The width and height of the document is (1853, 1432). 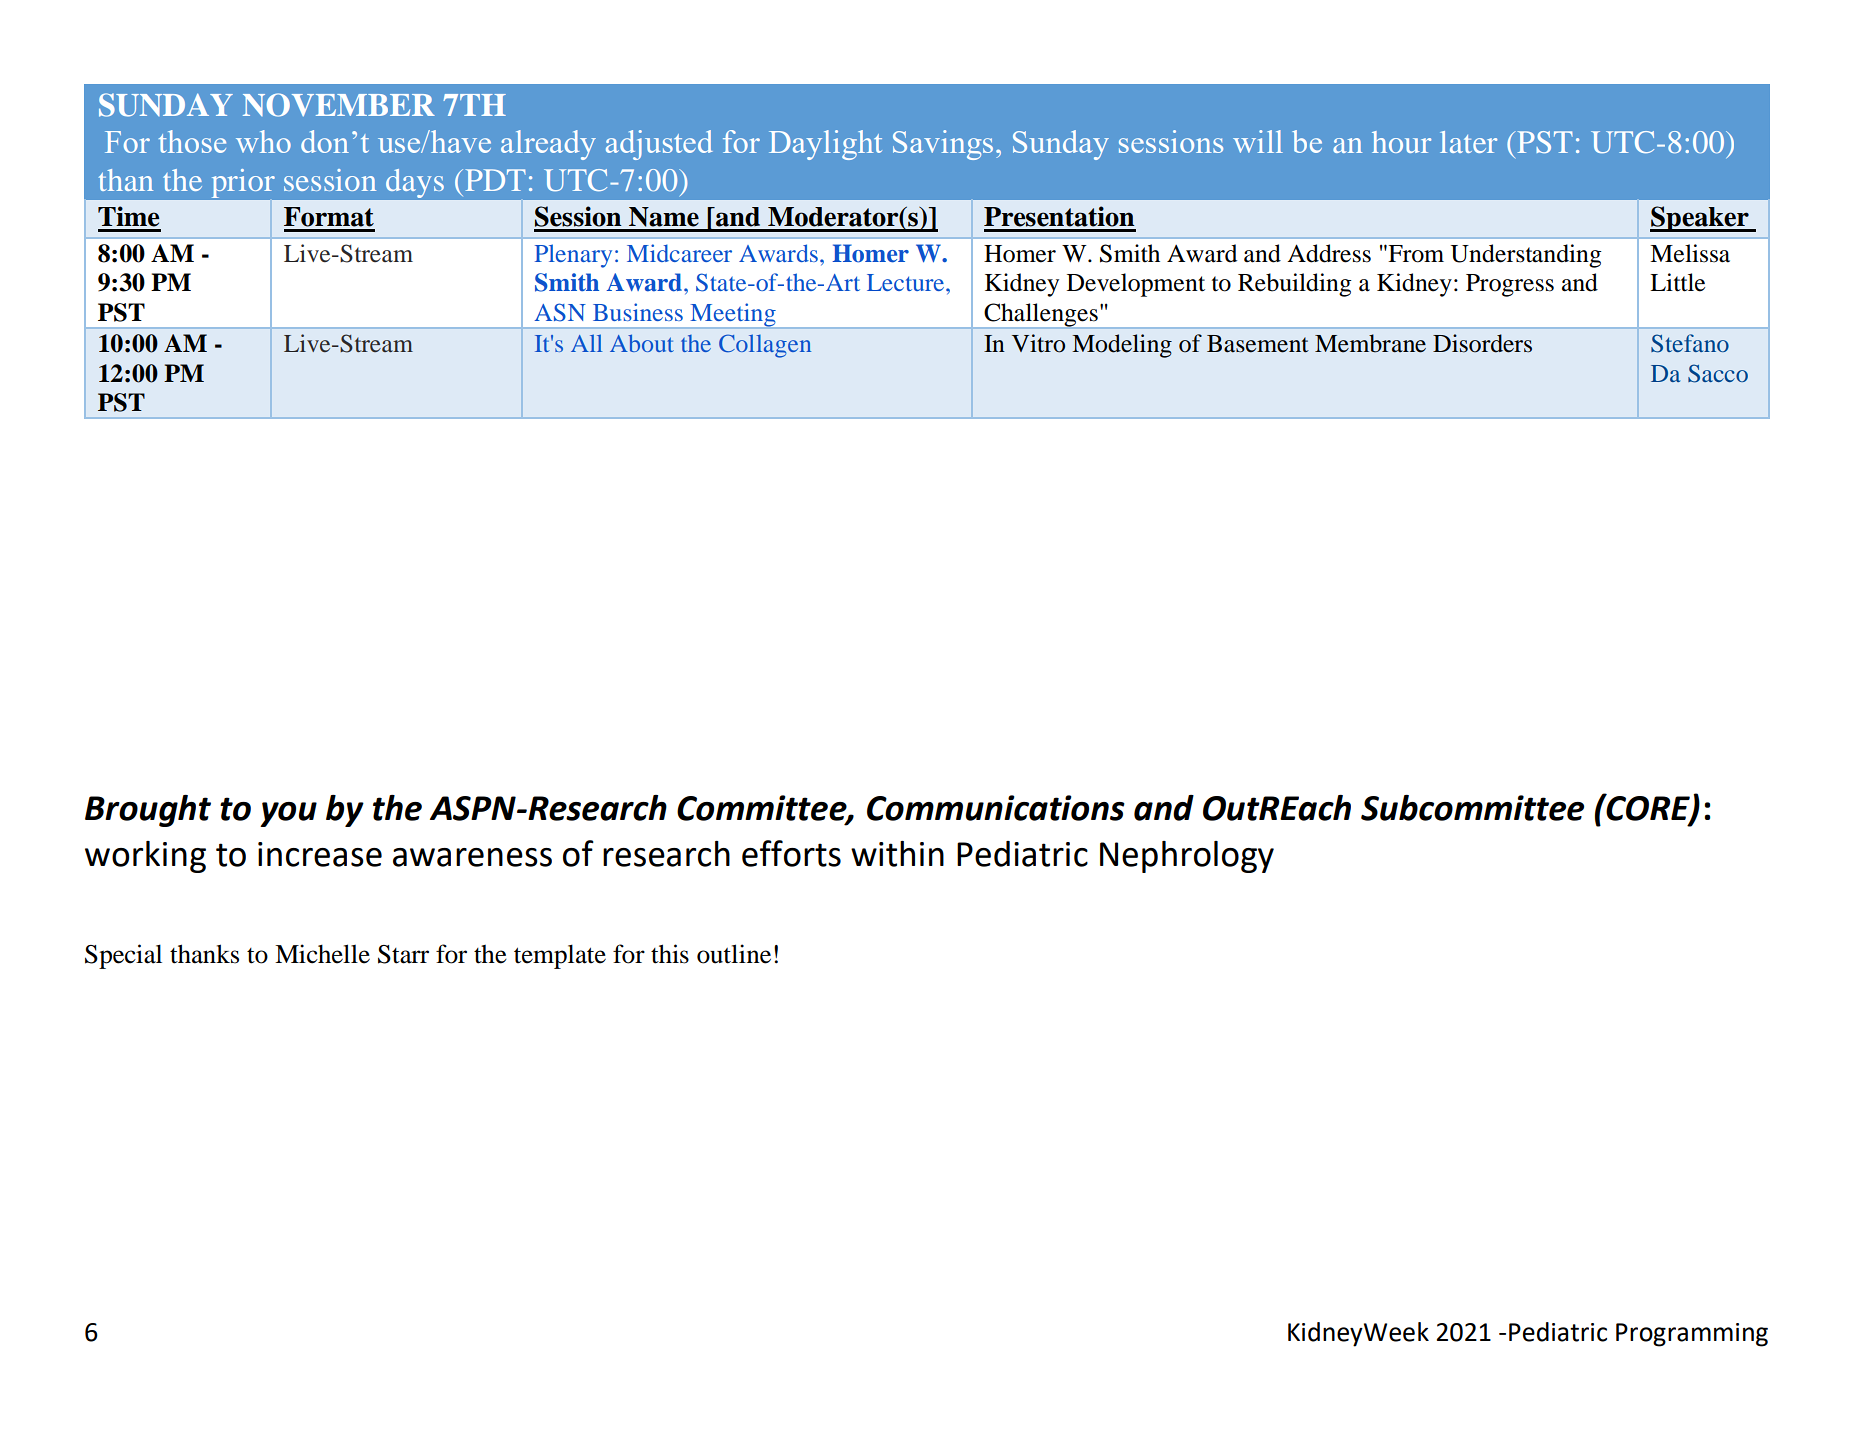 What do you see at coordinates (1187, 857) in the document?
I see `Nephrology` at bounding box center [1187, 857].
